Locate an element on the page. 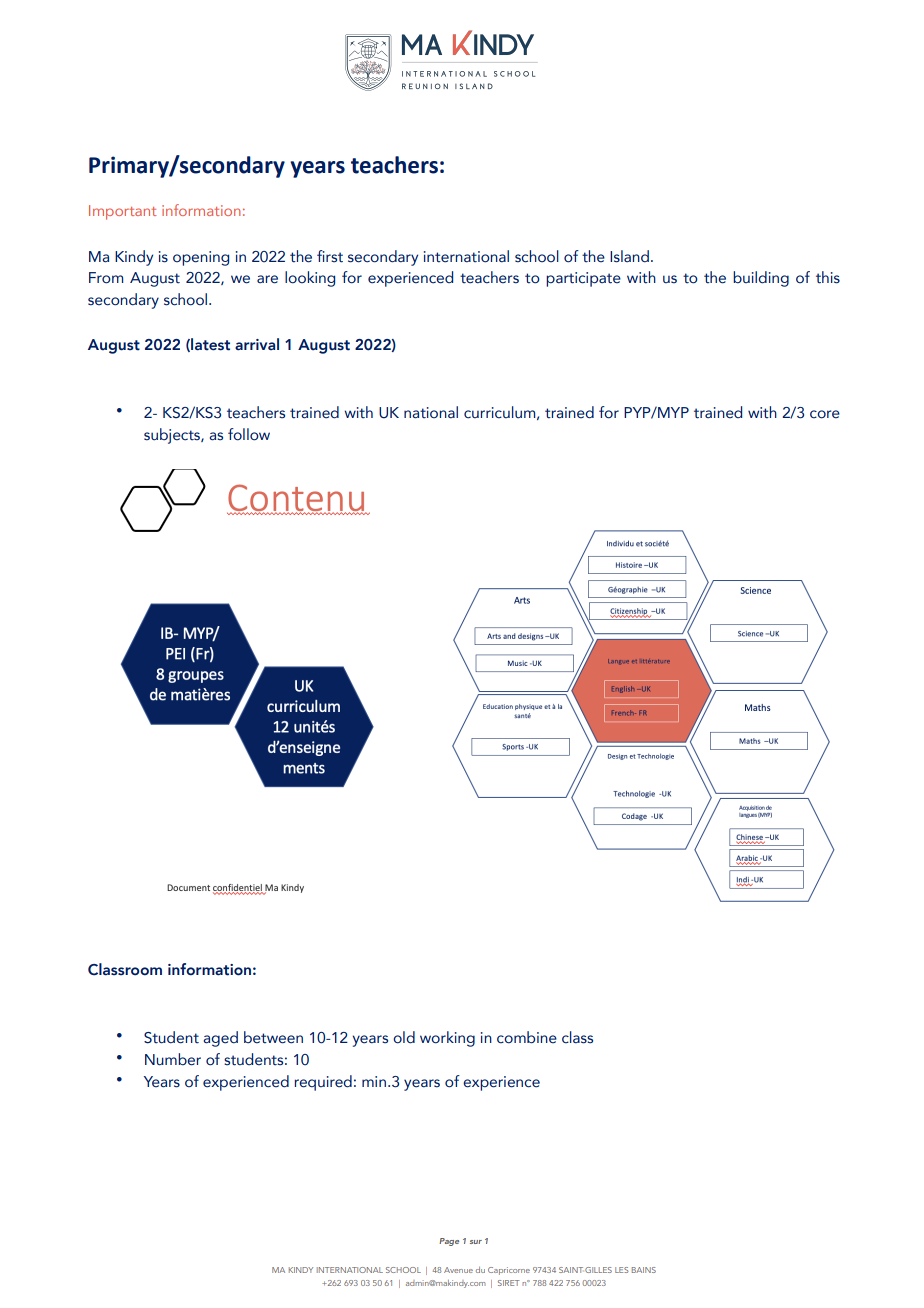 This document has height=1308, width=924. working is located at coordinates (447, 1039).
